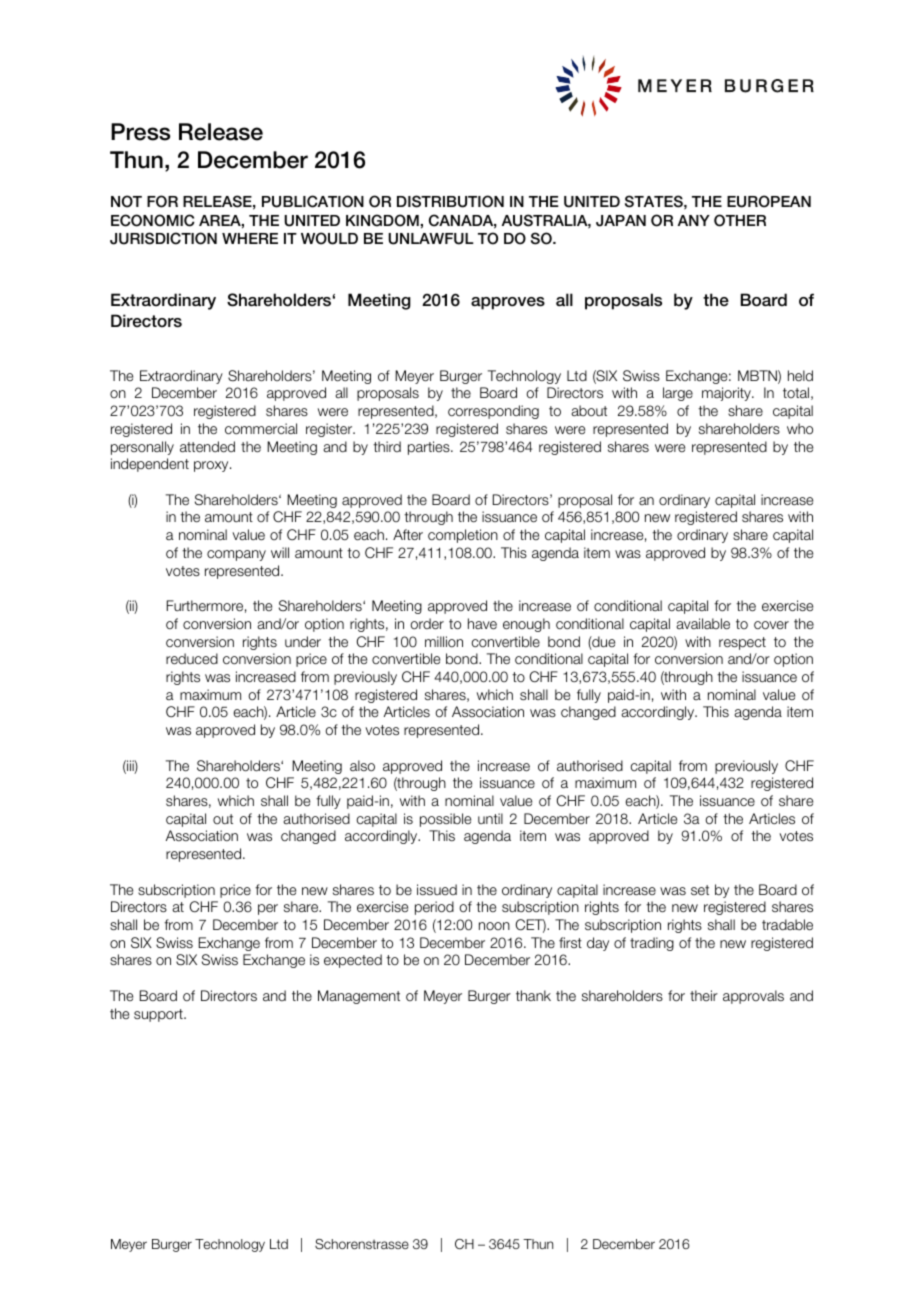 The width and height of the screenshot is (924, 1308). I want to click on DISTRIBUTION, so click(450, 201).
